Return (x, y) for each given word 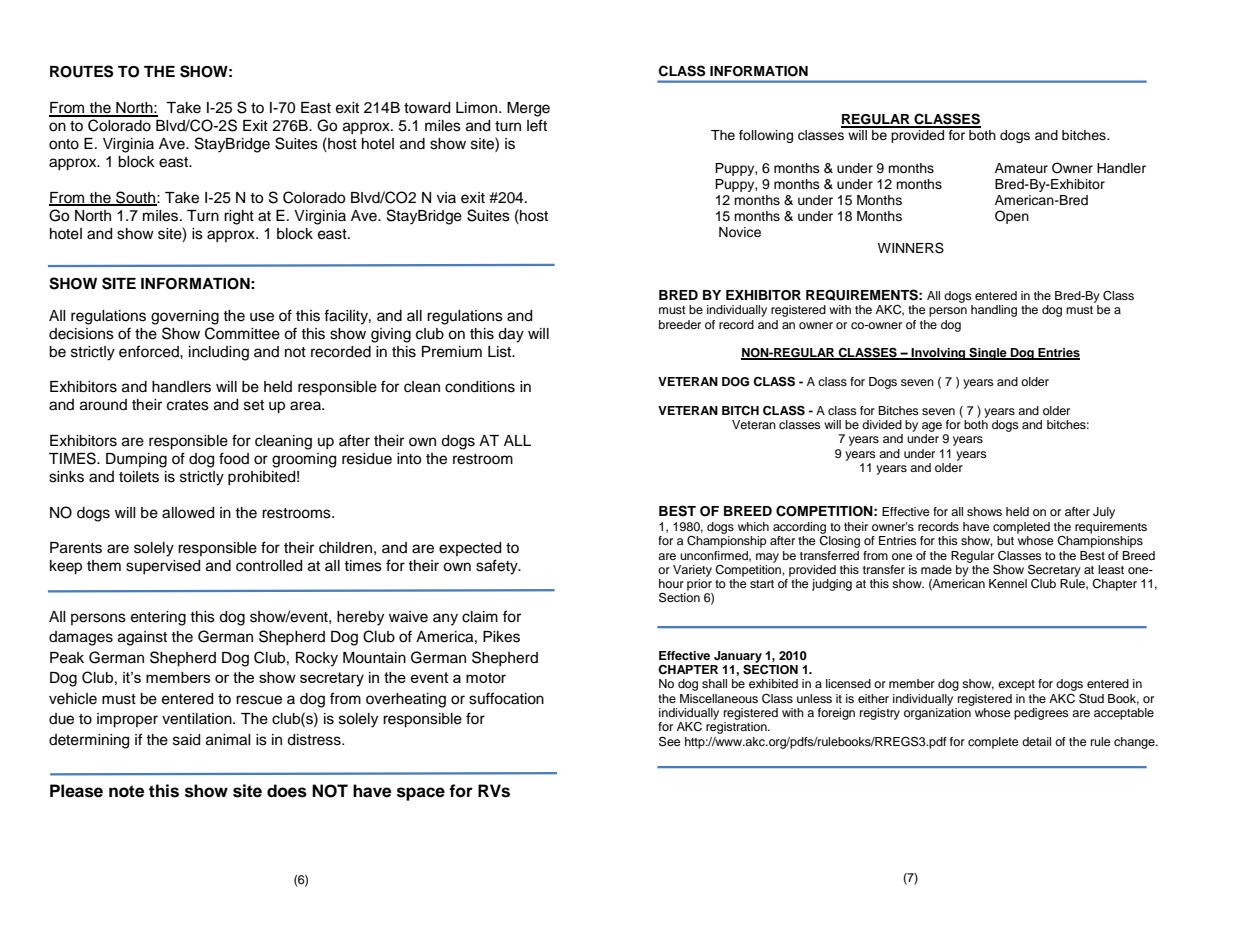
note (126, 791)
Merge (528, 109)
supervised (163, 567)
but (1005, 540)
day (511, 335)
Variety (692, 571)
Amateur (1021, 168)
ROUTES (81, 71)
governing (185, 317)
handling (994, 311)
